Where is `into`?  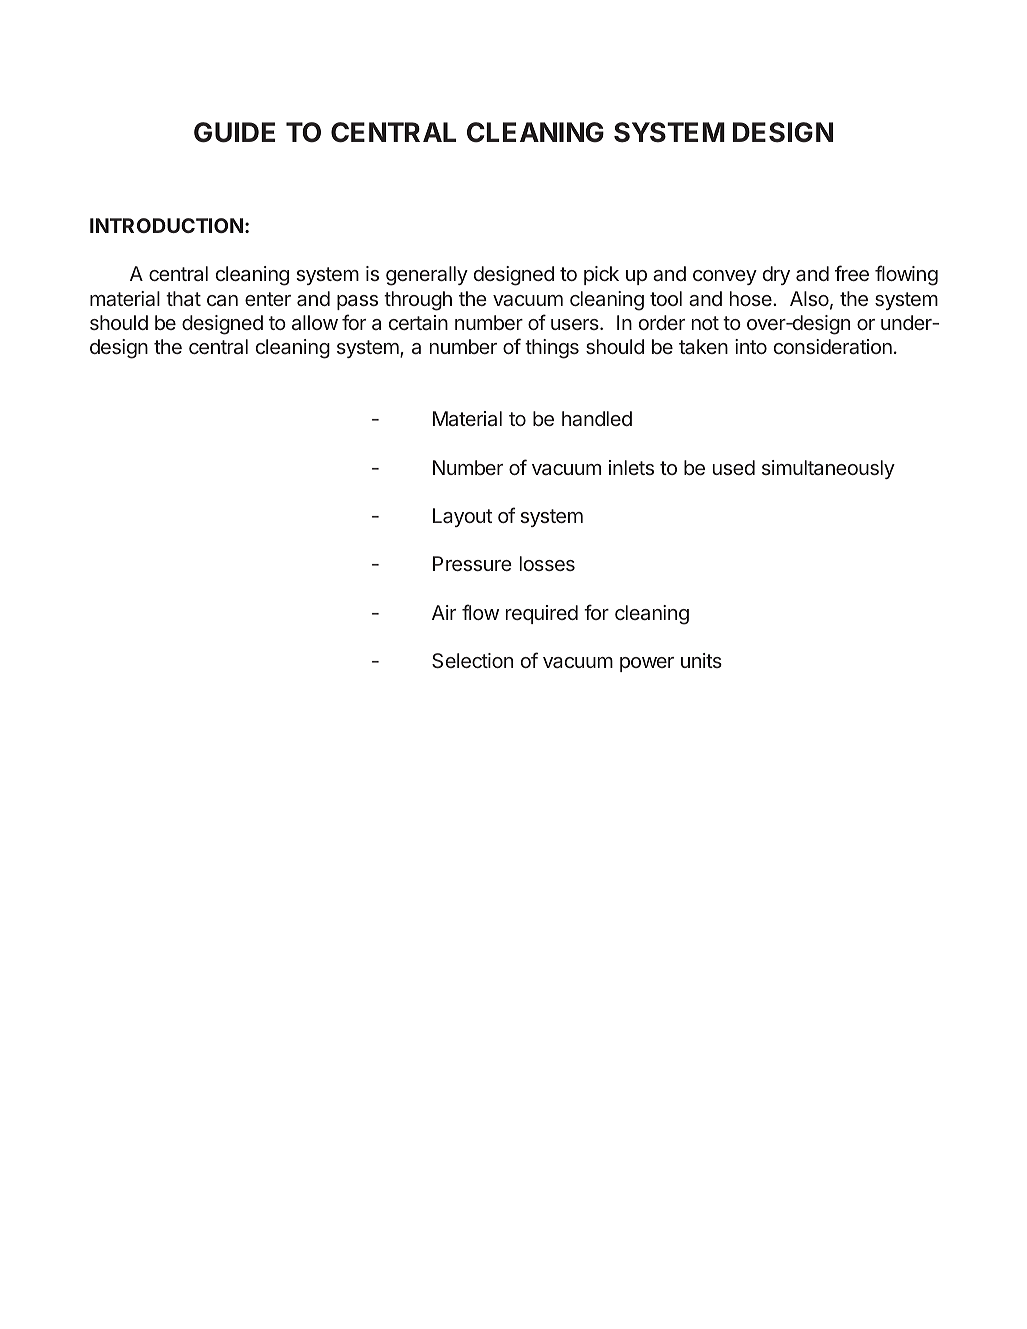 into is located at coordinates (751, 346).
